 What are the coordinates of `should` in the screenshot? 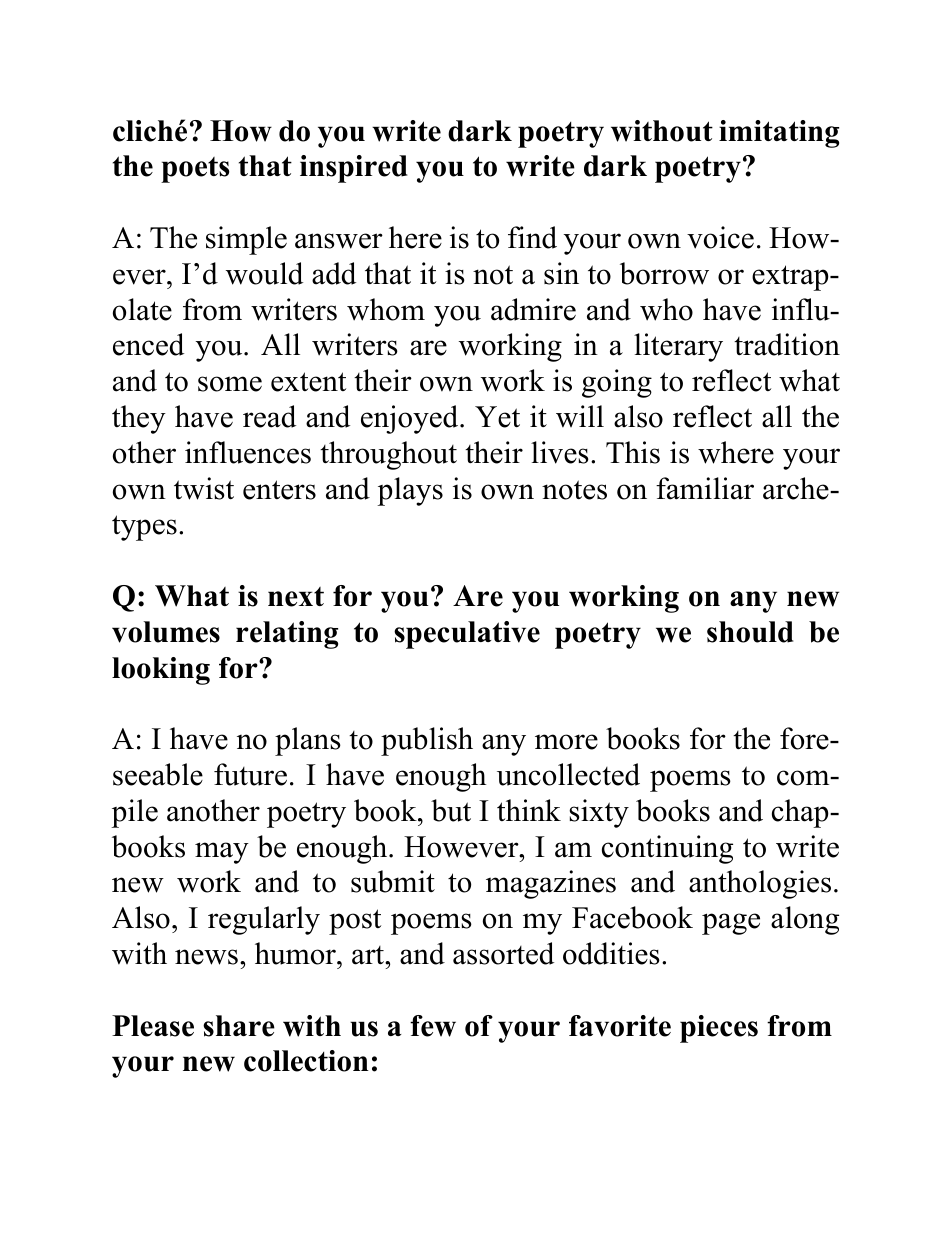 It's located at (750, 632).
